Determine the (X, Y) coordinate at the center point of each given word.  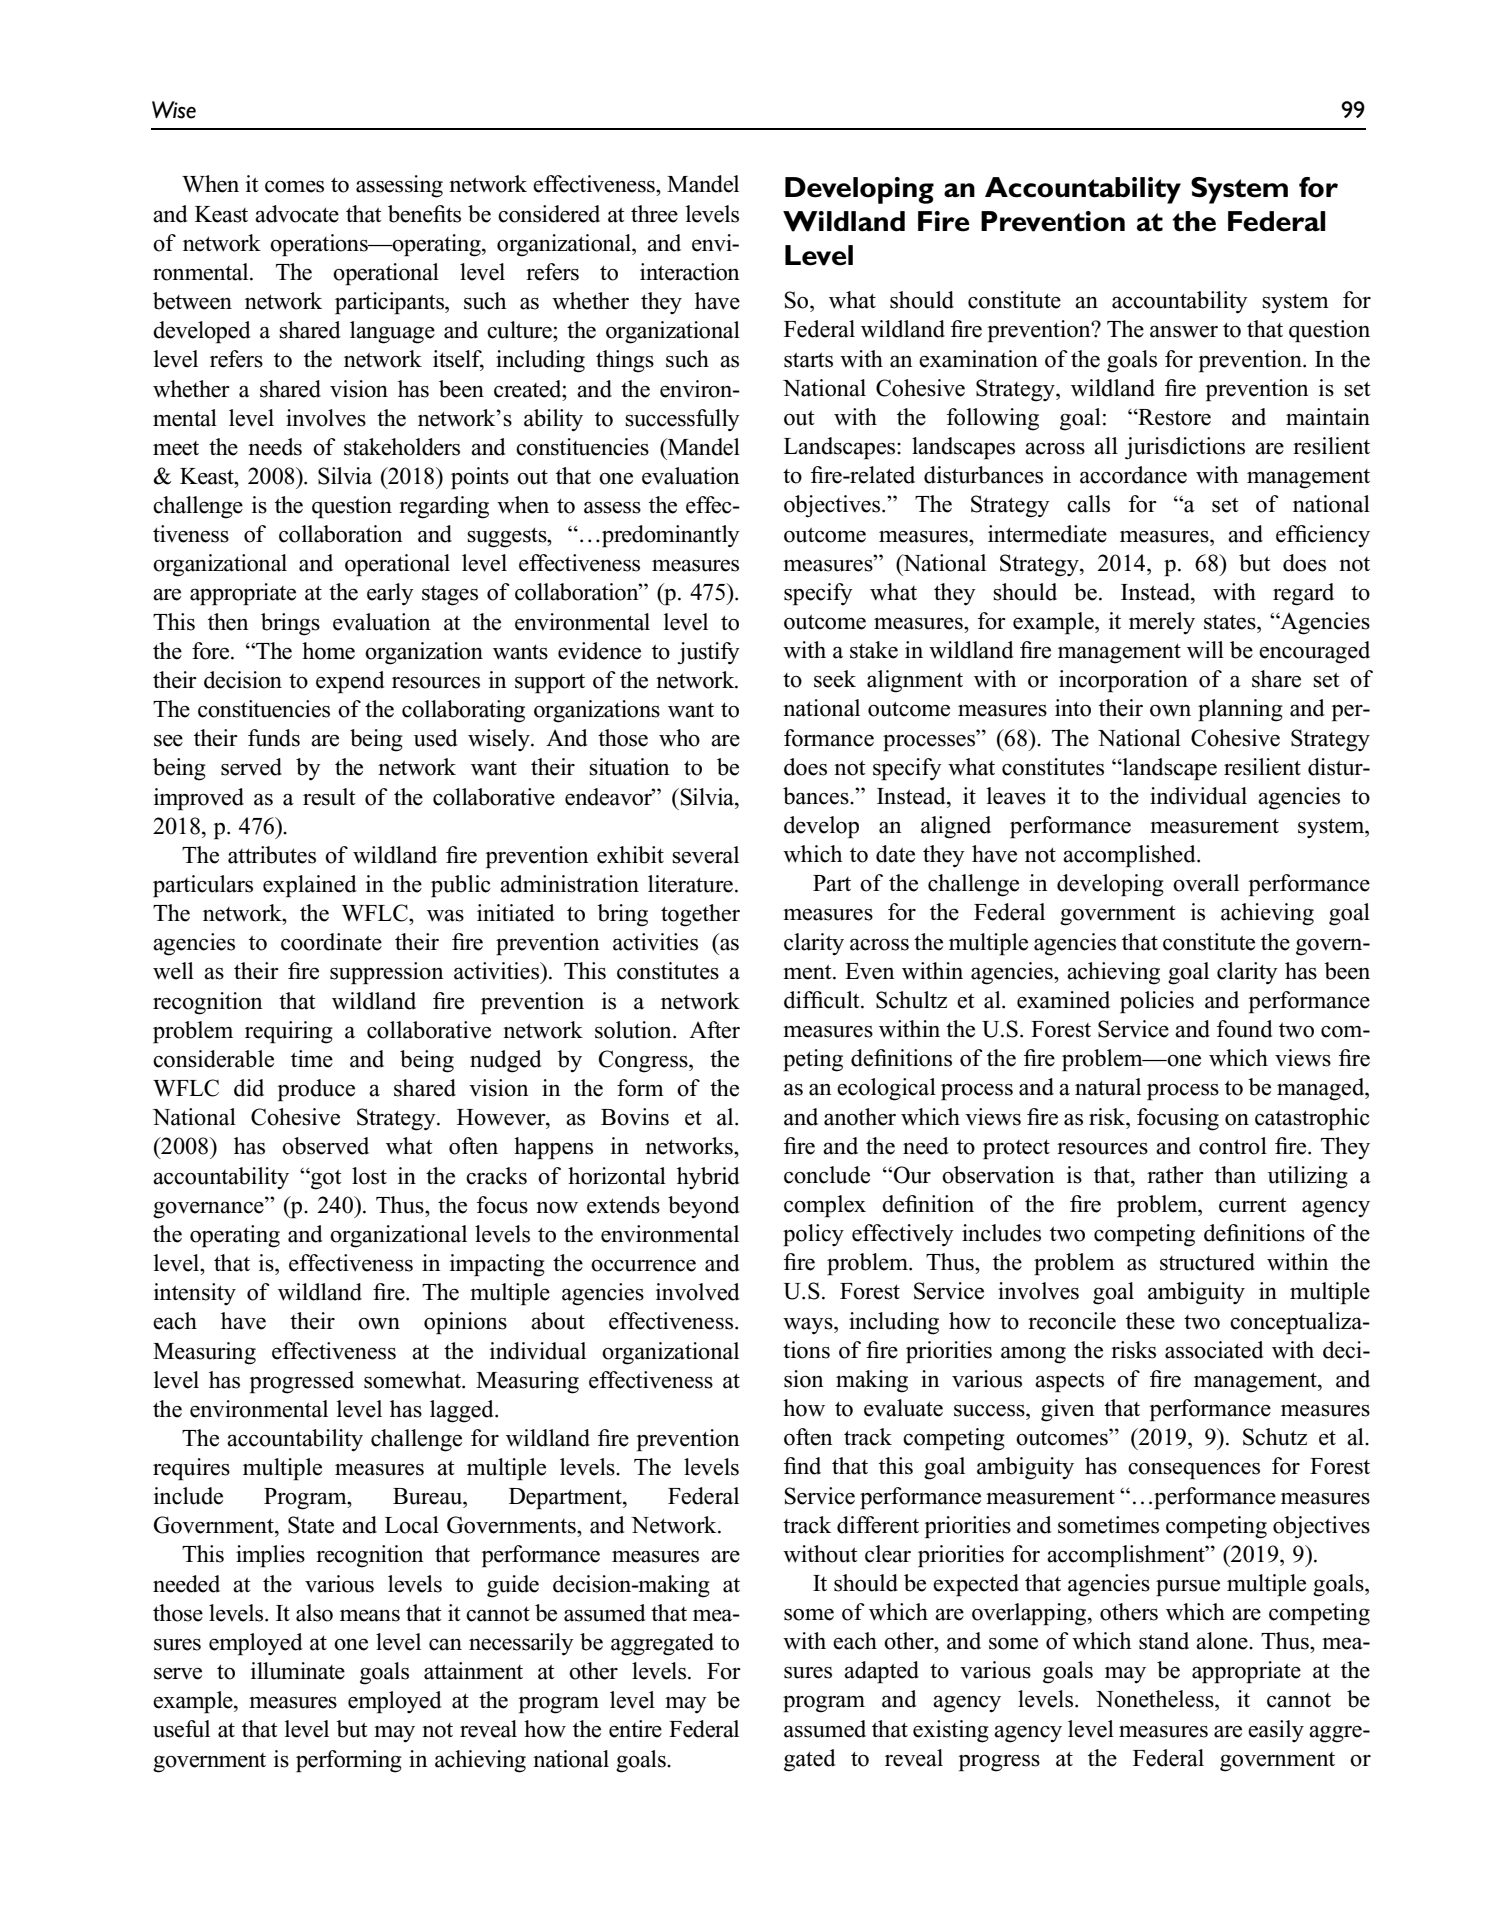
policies (1157, 1002)
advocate (297, 214)
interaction (690, 272)
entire (635, 1729)
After (714, 1030)
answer (1184, 331)
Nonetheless (1156, 1699)
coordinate (331, 942)
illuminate (298, 1671)
